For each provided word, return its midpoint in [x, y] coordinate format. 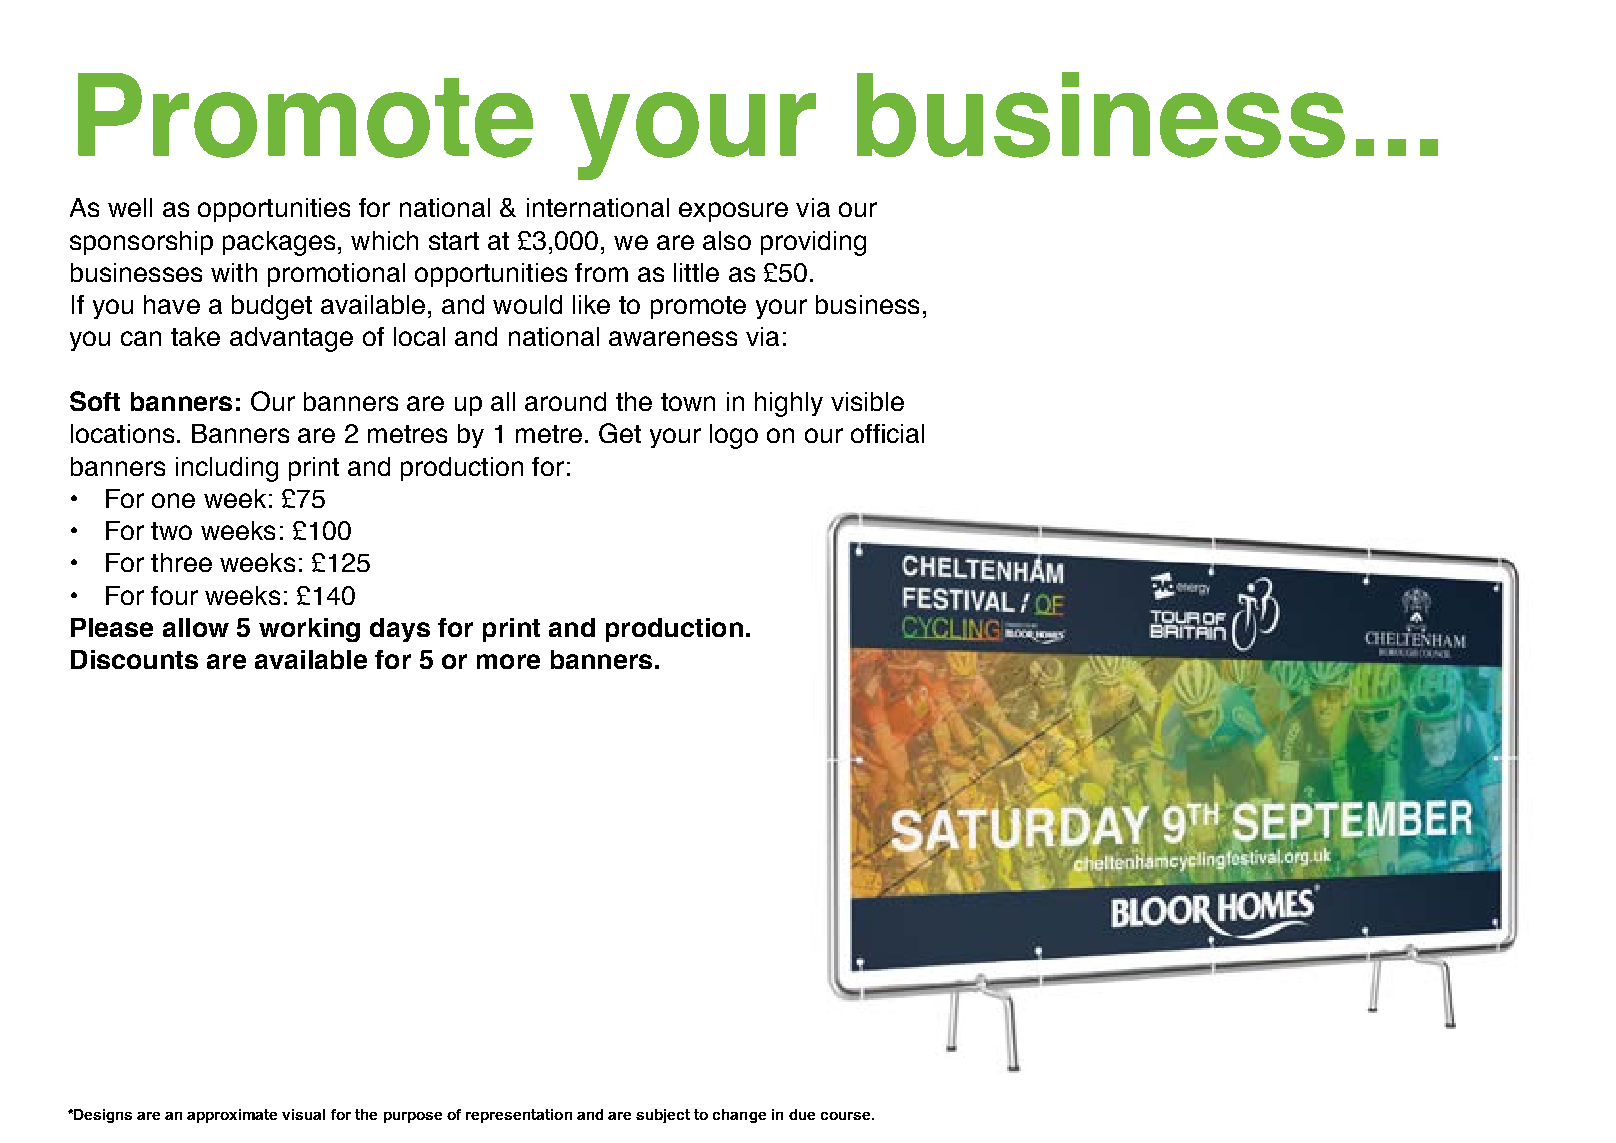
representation [519, 1116]
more [508, 661]
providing [813, 243]
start [454, 241]
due [802, 1114]
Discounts [134, 659]
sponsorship [141, 243]
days [400, 630]
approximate [232, 1116]
